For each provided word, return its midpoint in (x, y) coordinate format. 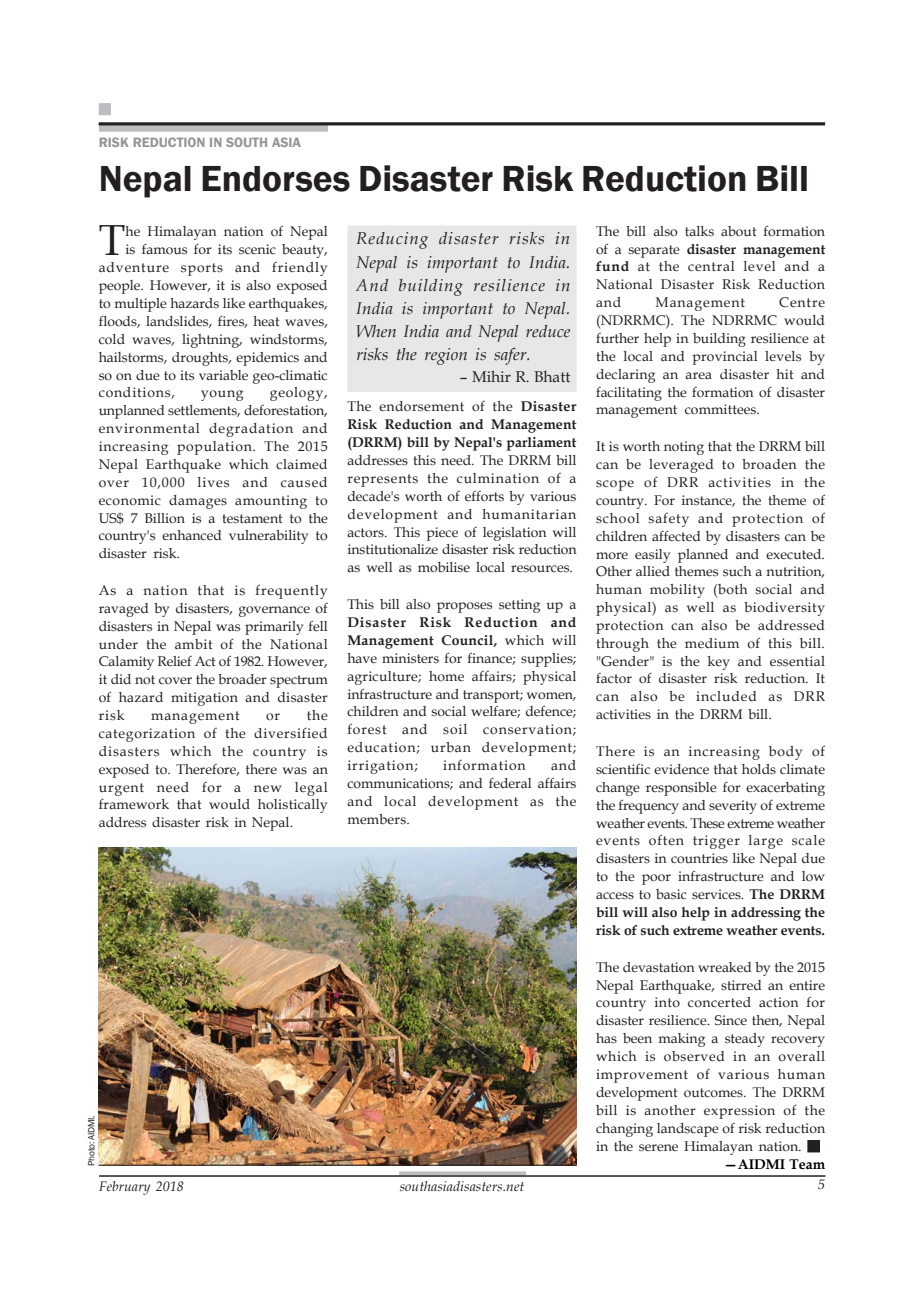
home (446, 676)
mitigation (204, 699)
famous (164, 249)
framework (134, 804)
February (124, 1188)
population (215, 448)
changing (624, 1130)
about (739, 231)
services (717, 894)
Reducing (392, 240)
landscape (688, 1130)
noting (684, 448)
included (726, 696)
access (615, 896)
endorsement (421, 406)
